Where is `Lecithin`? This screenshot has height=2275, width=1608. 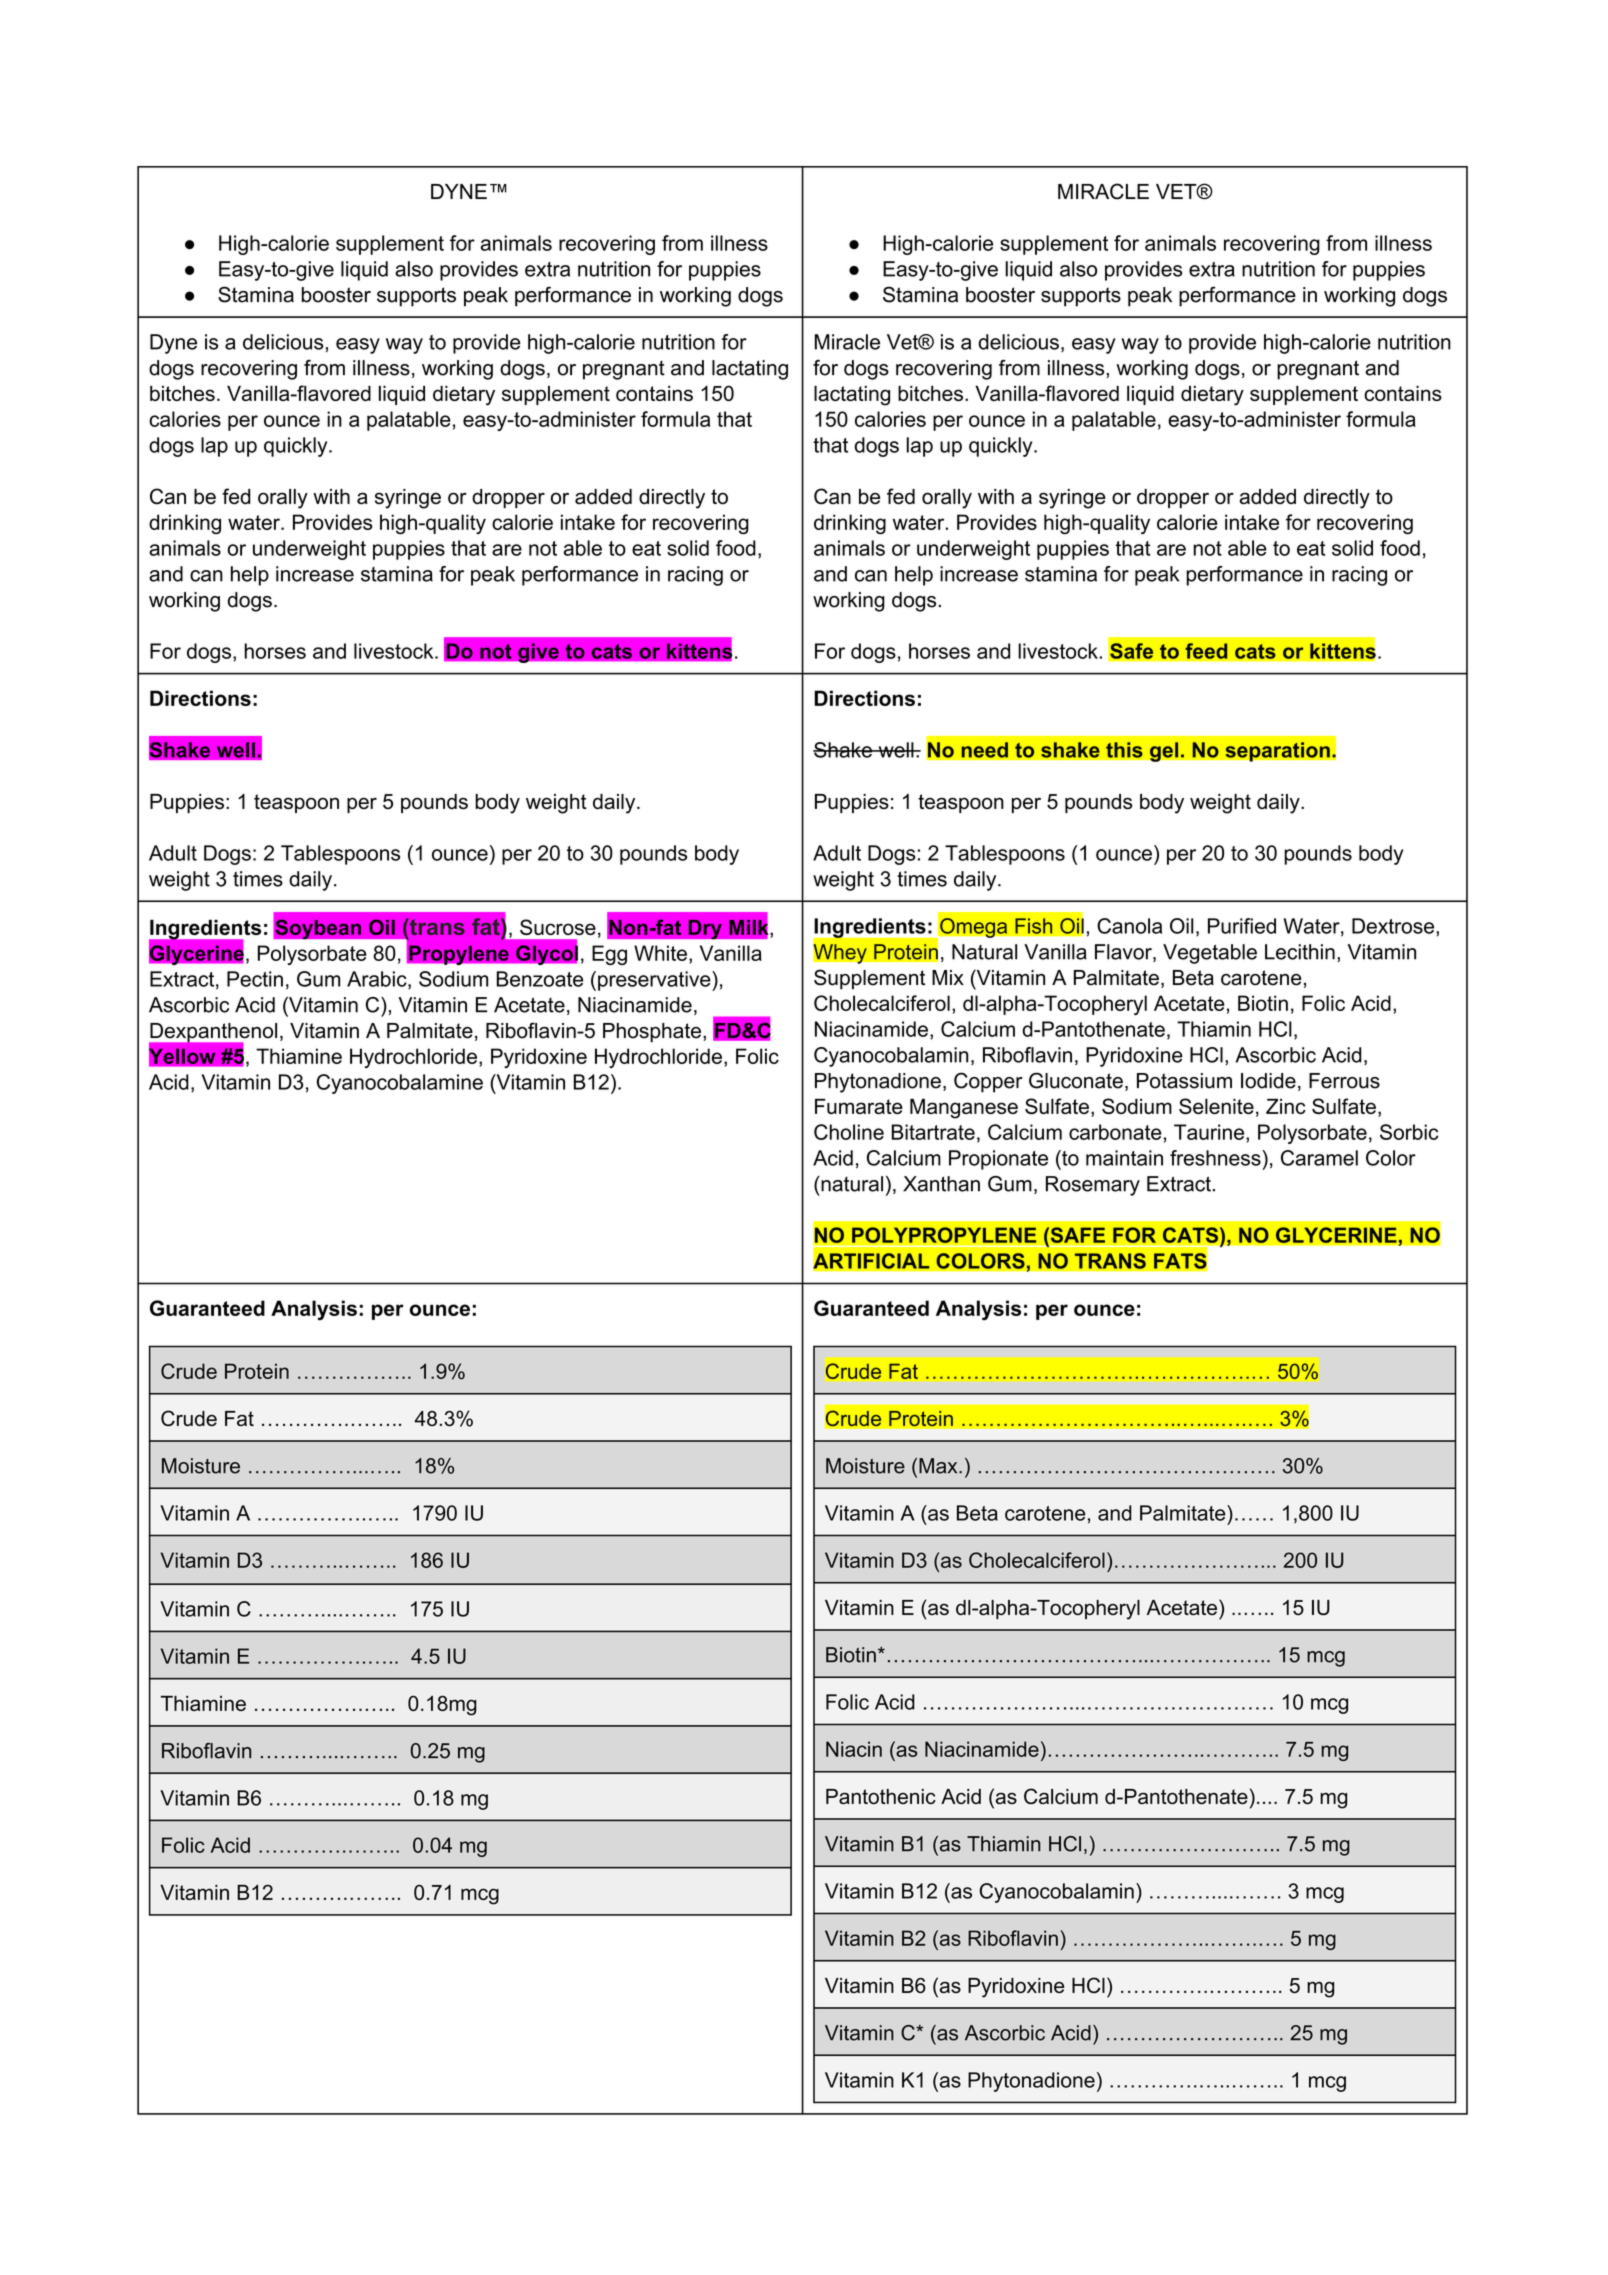 Lecithin is located at coordinates (1300, 952).
